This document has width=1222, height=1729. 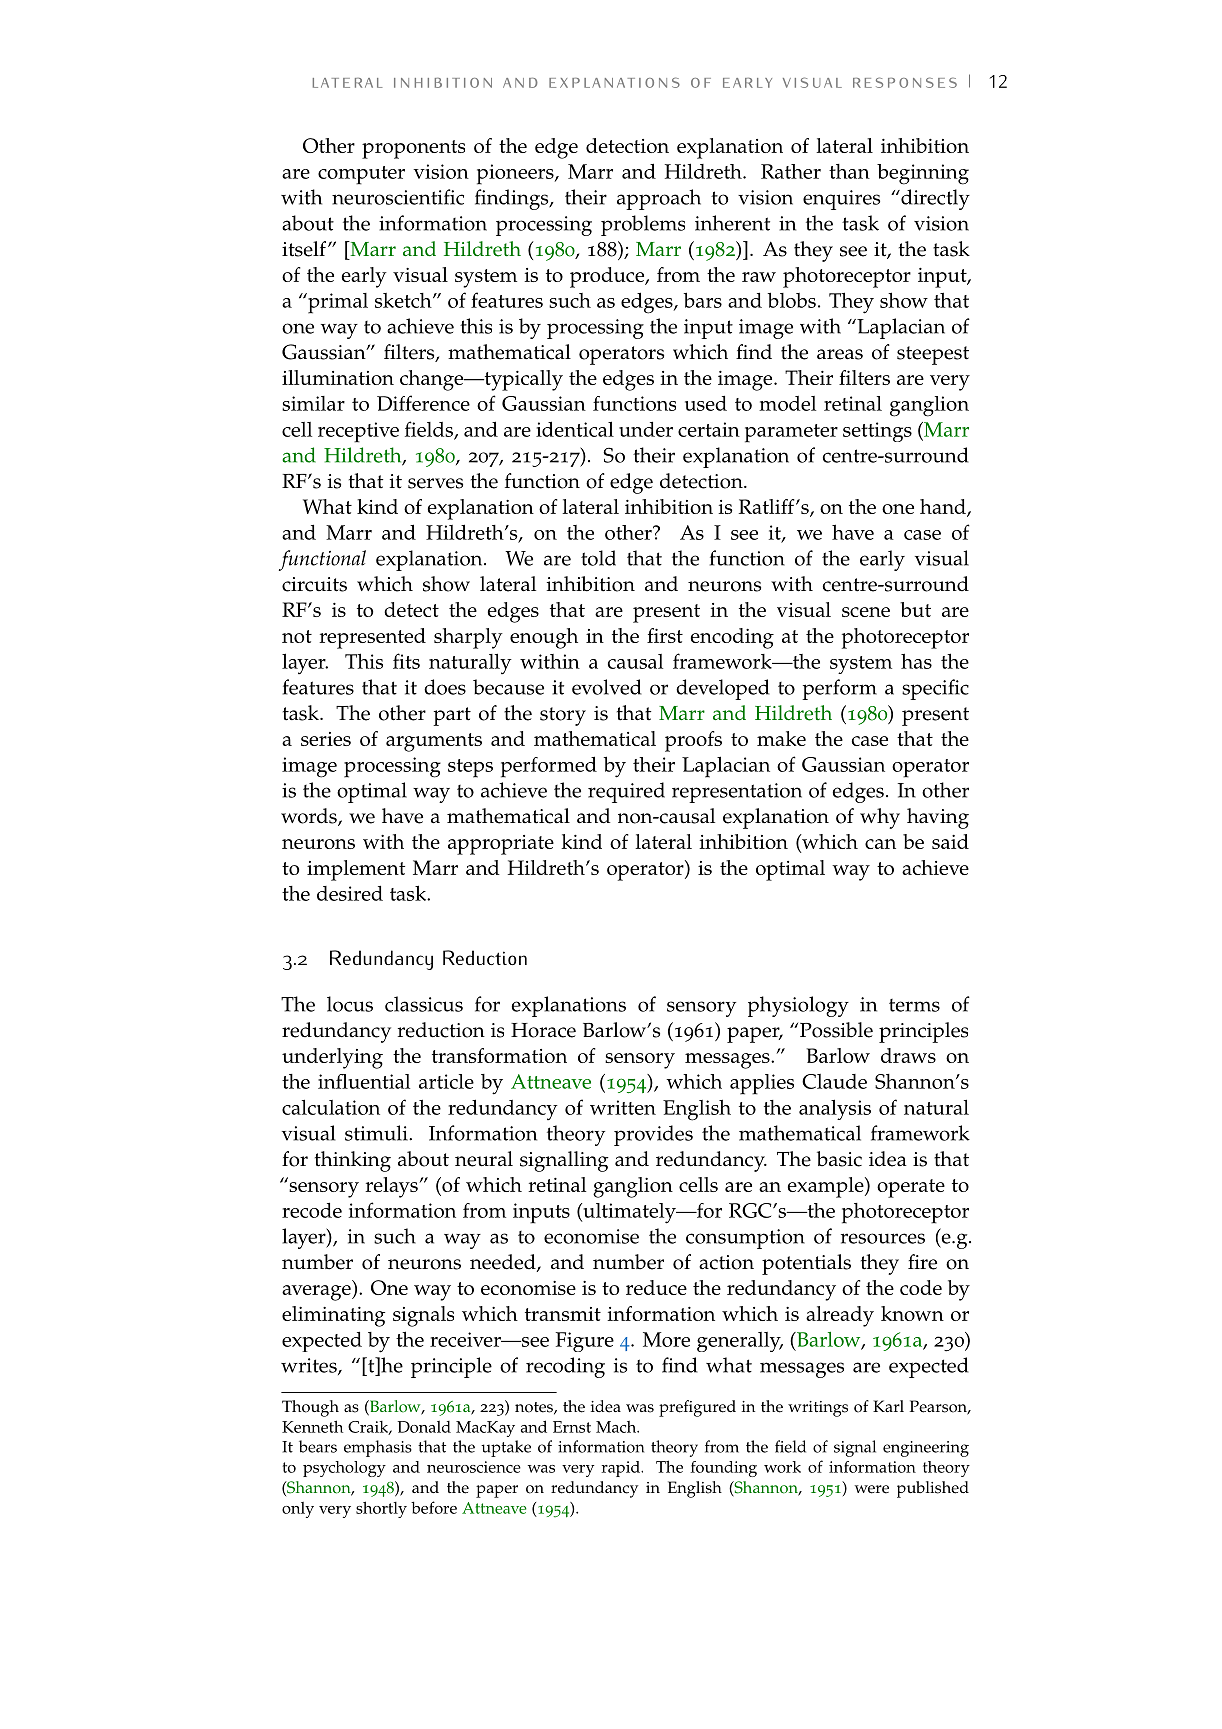 What do you see at coordinates (377, 1133) in the document?
I see `stimuli` at bounding box center [377, 1133].
